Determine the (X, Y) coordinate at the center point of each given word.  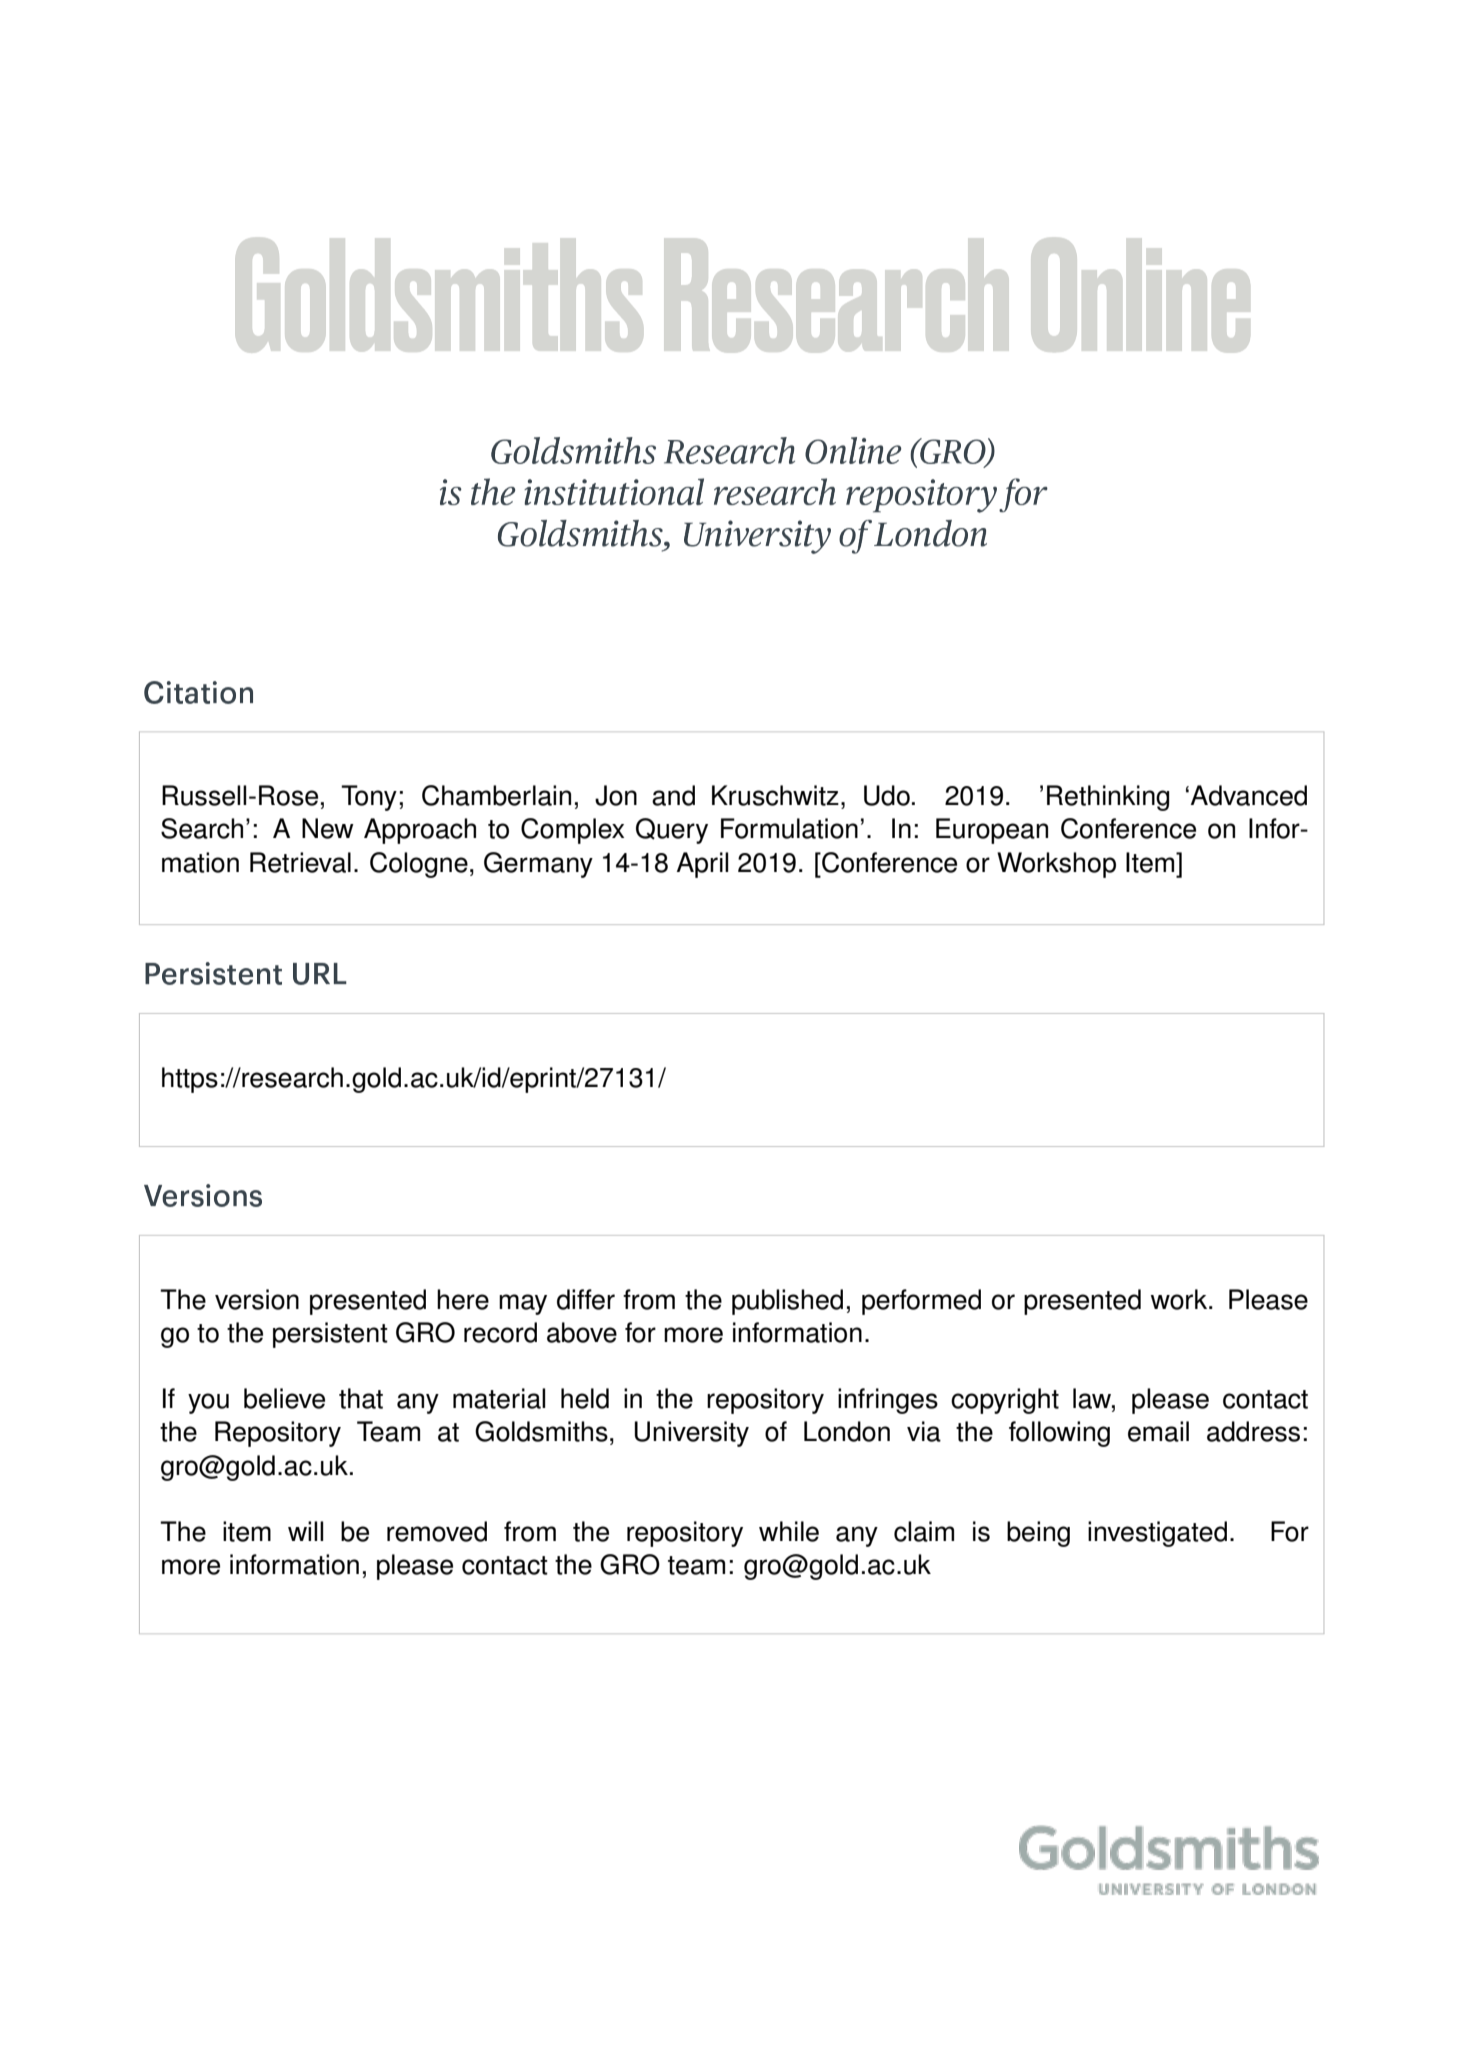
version (257, 1299)
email (1158, 1431)
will (305, 1531)
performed (921, 1302)
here (463, 1299)
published (787, 1302)
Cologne (419, 865)
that (361, 1398)
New (328, 828)
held (585, 1398)
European (992, 831)
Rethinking (1108, 798)
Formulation (789, 828)
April (702, 865)
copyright (1005, 1401)
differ (586, 1299)
